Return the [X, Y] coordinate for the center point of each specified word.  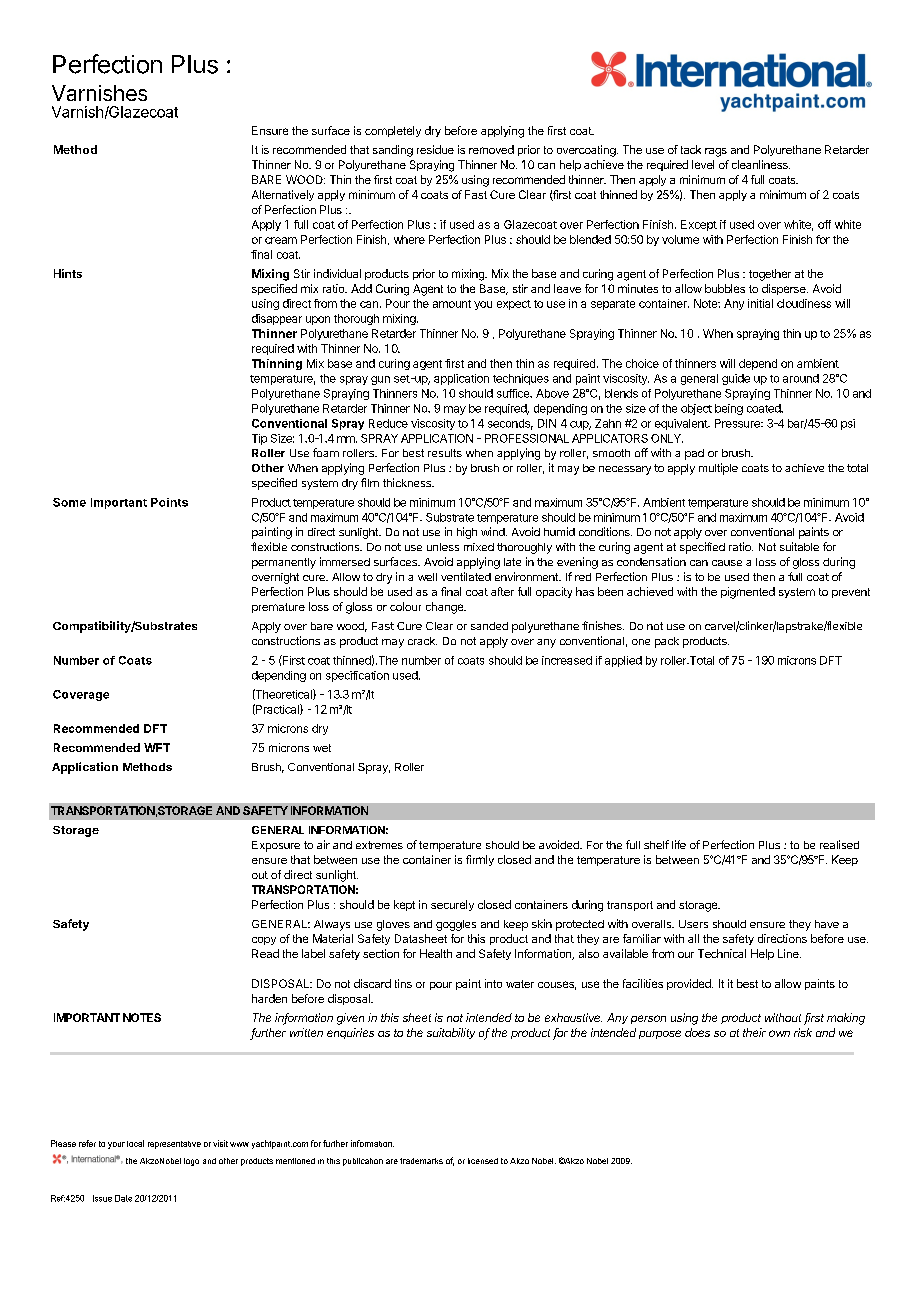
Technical [722, 953]
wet [322, 748]
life [679, 844]
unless [443, 547]
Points [169, 502]
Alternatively [283, 195]
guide [736, 379]
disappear [277, 319]
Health [436, 953]
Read [265, 953]
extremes [379, 845]
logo [191, 1162]
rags [716, 152]
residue [435, 149]
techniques [521, 379]
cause [727, 563]
